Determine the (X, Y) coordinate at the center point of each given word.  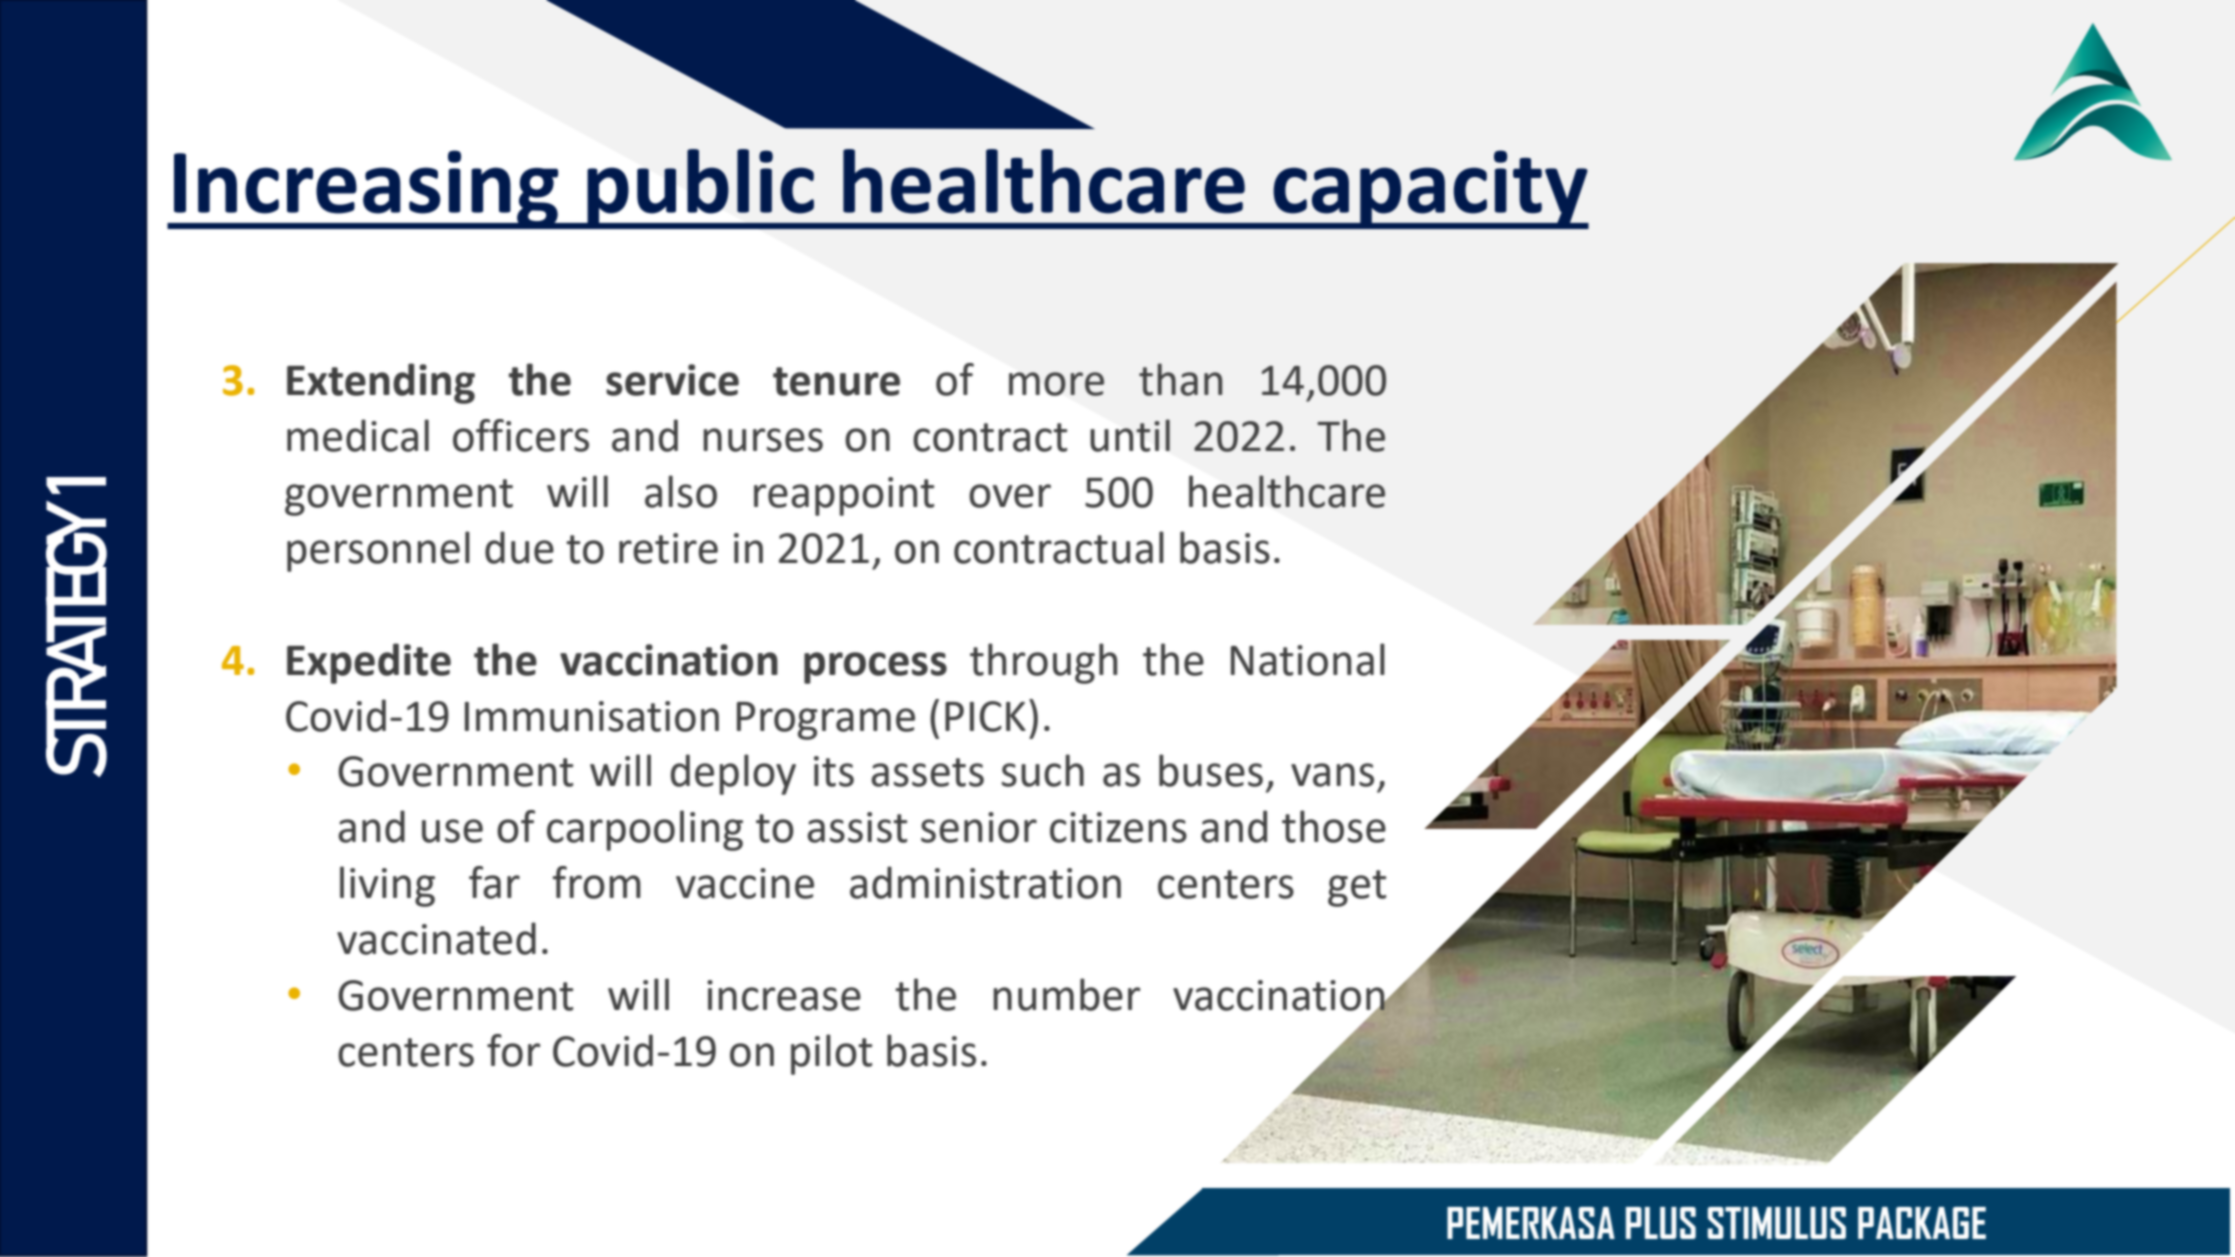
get (1357, 888)
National (1308, 659)
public (700, 189)
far (494, 882)
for (513, 1050)
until (1130, 435)
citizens (1118, 827)
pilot (831, 1054)
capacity (1430, 189)
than (1180, 379)
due (519, 547)
